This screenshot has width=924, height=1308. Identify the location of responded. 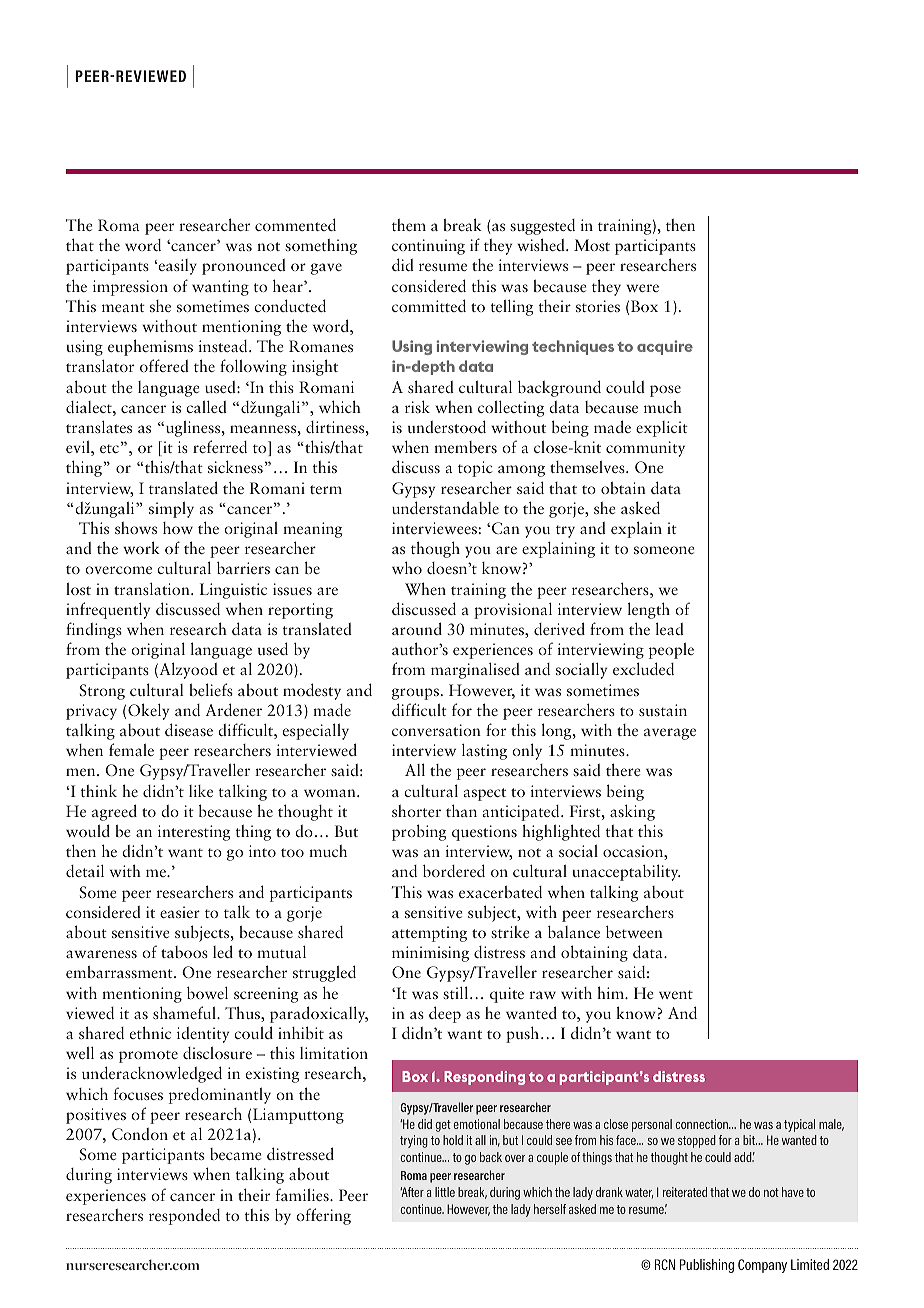
(184, 1216).
